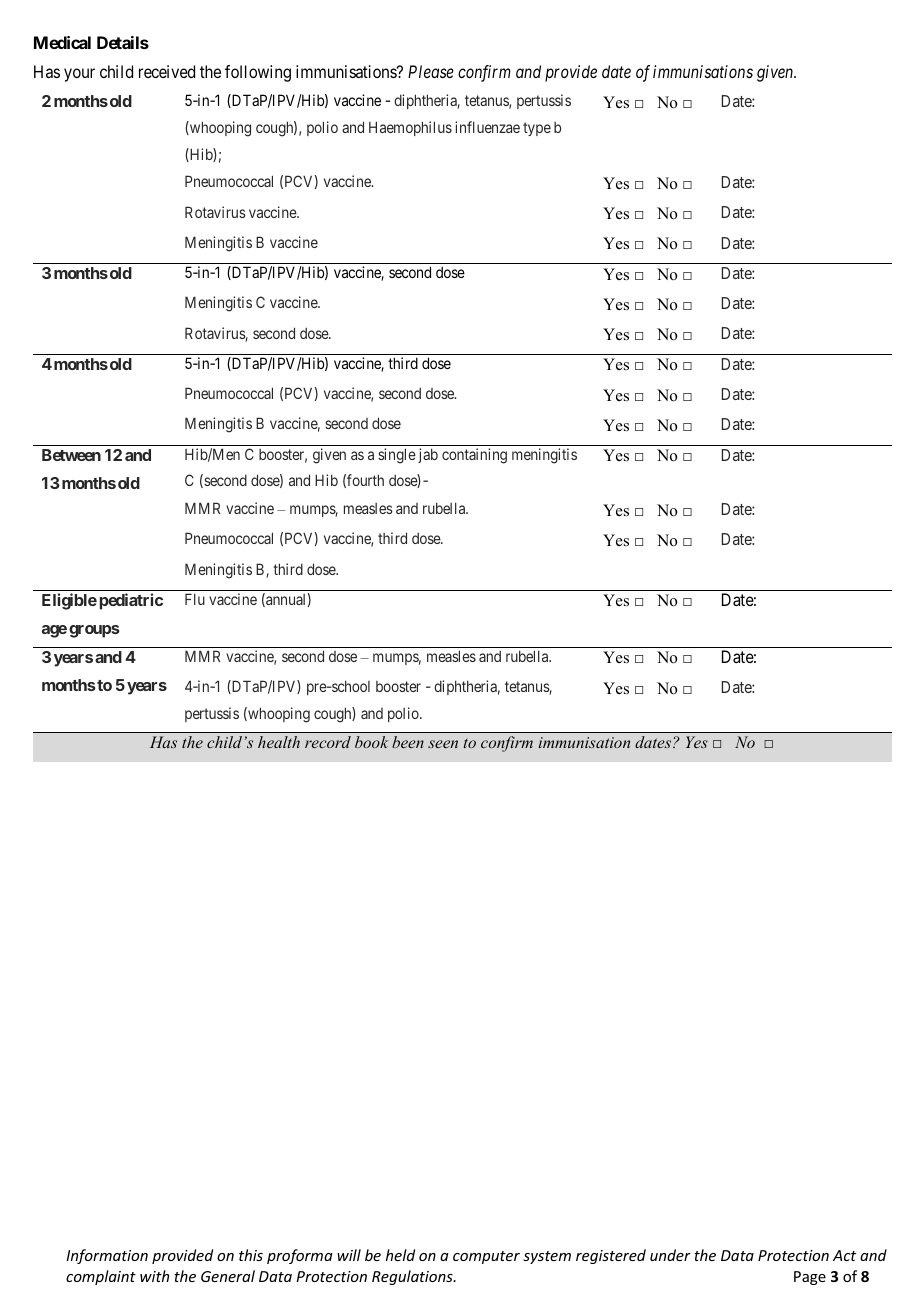 The height and width of the page is (1308, 924). What do you see at coordinates (279, 742) in the page?
I see `health` at bounding box center [279, 742].
